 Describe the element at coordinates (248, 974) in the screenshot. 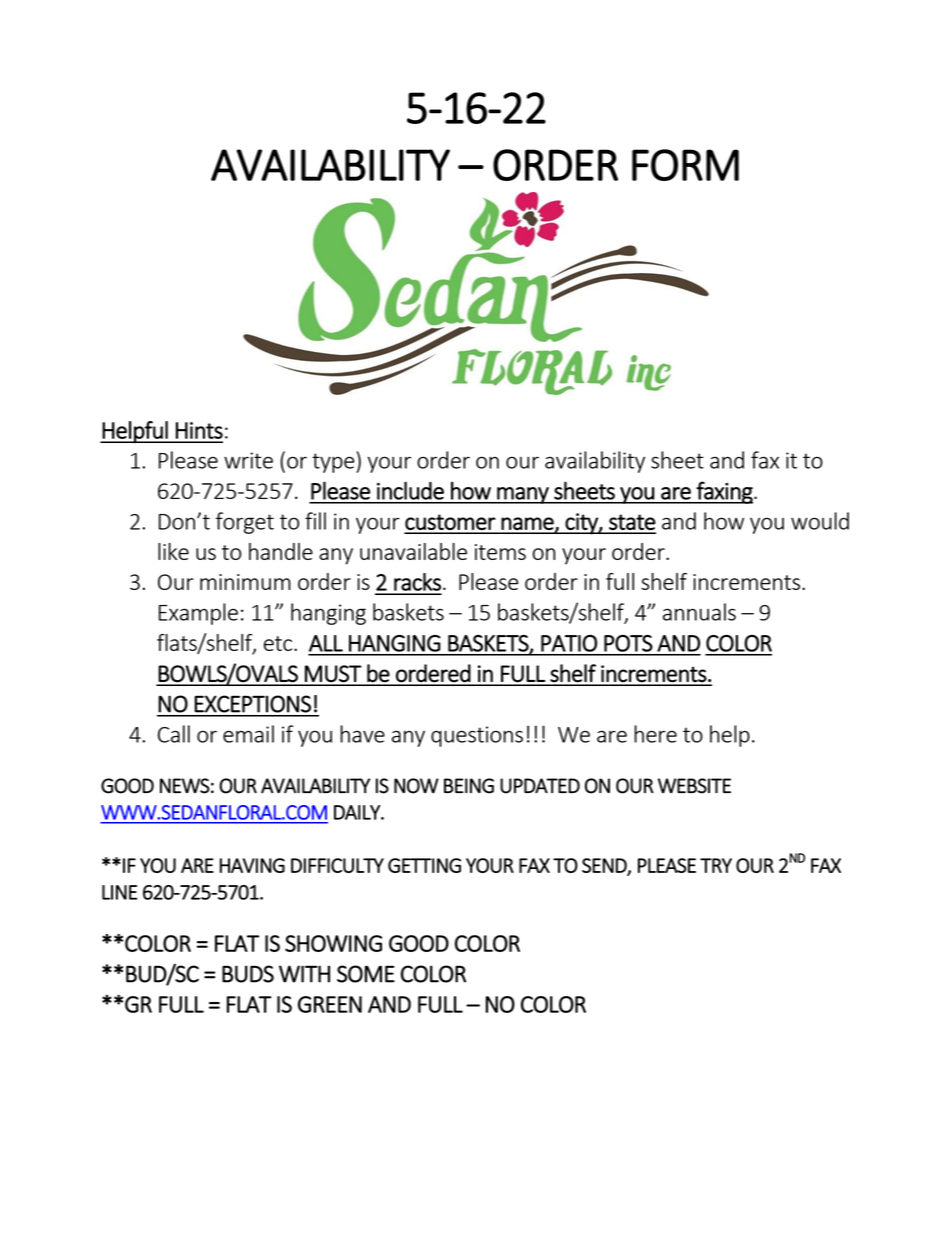

I see `BUDS` at that location.
